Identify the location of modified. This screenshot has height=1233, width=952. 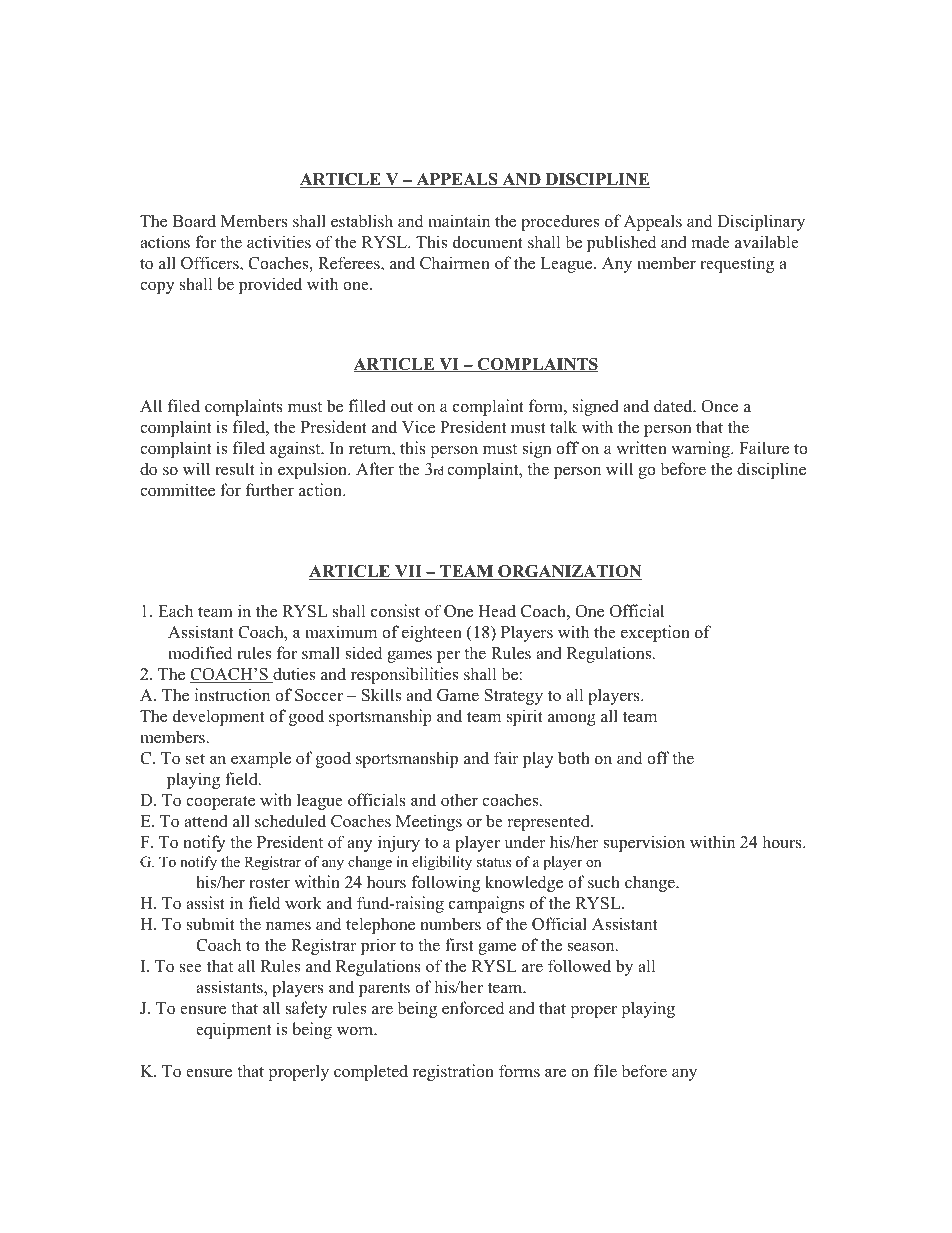
(200, 653).
